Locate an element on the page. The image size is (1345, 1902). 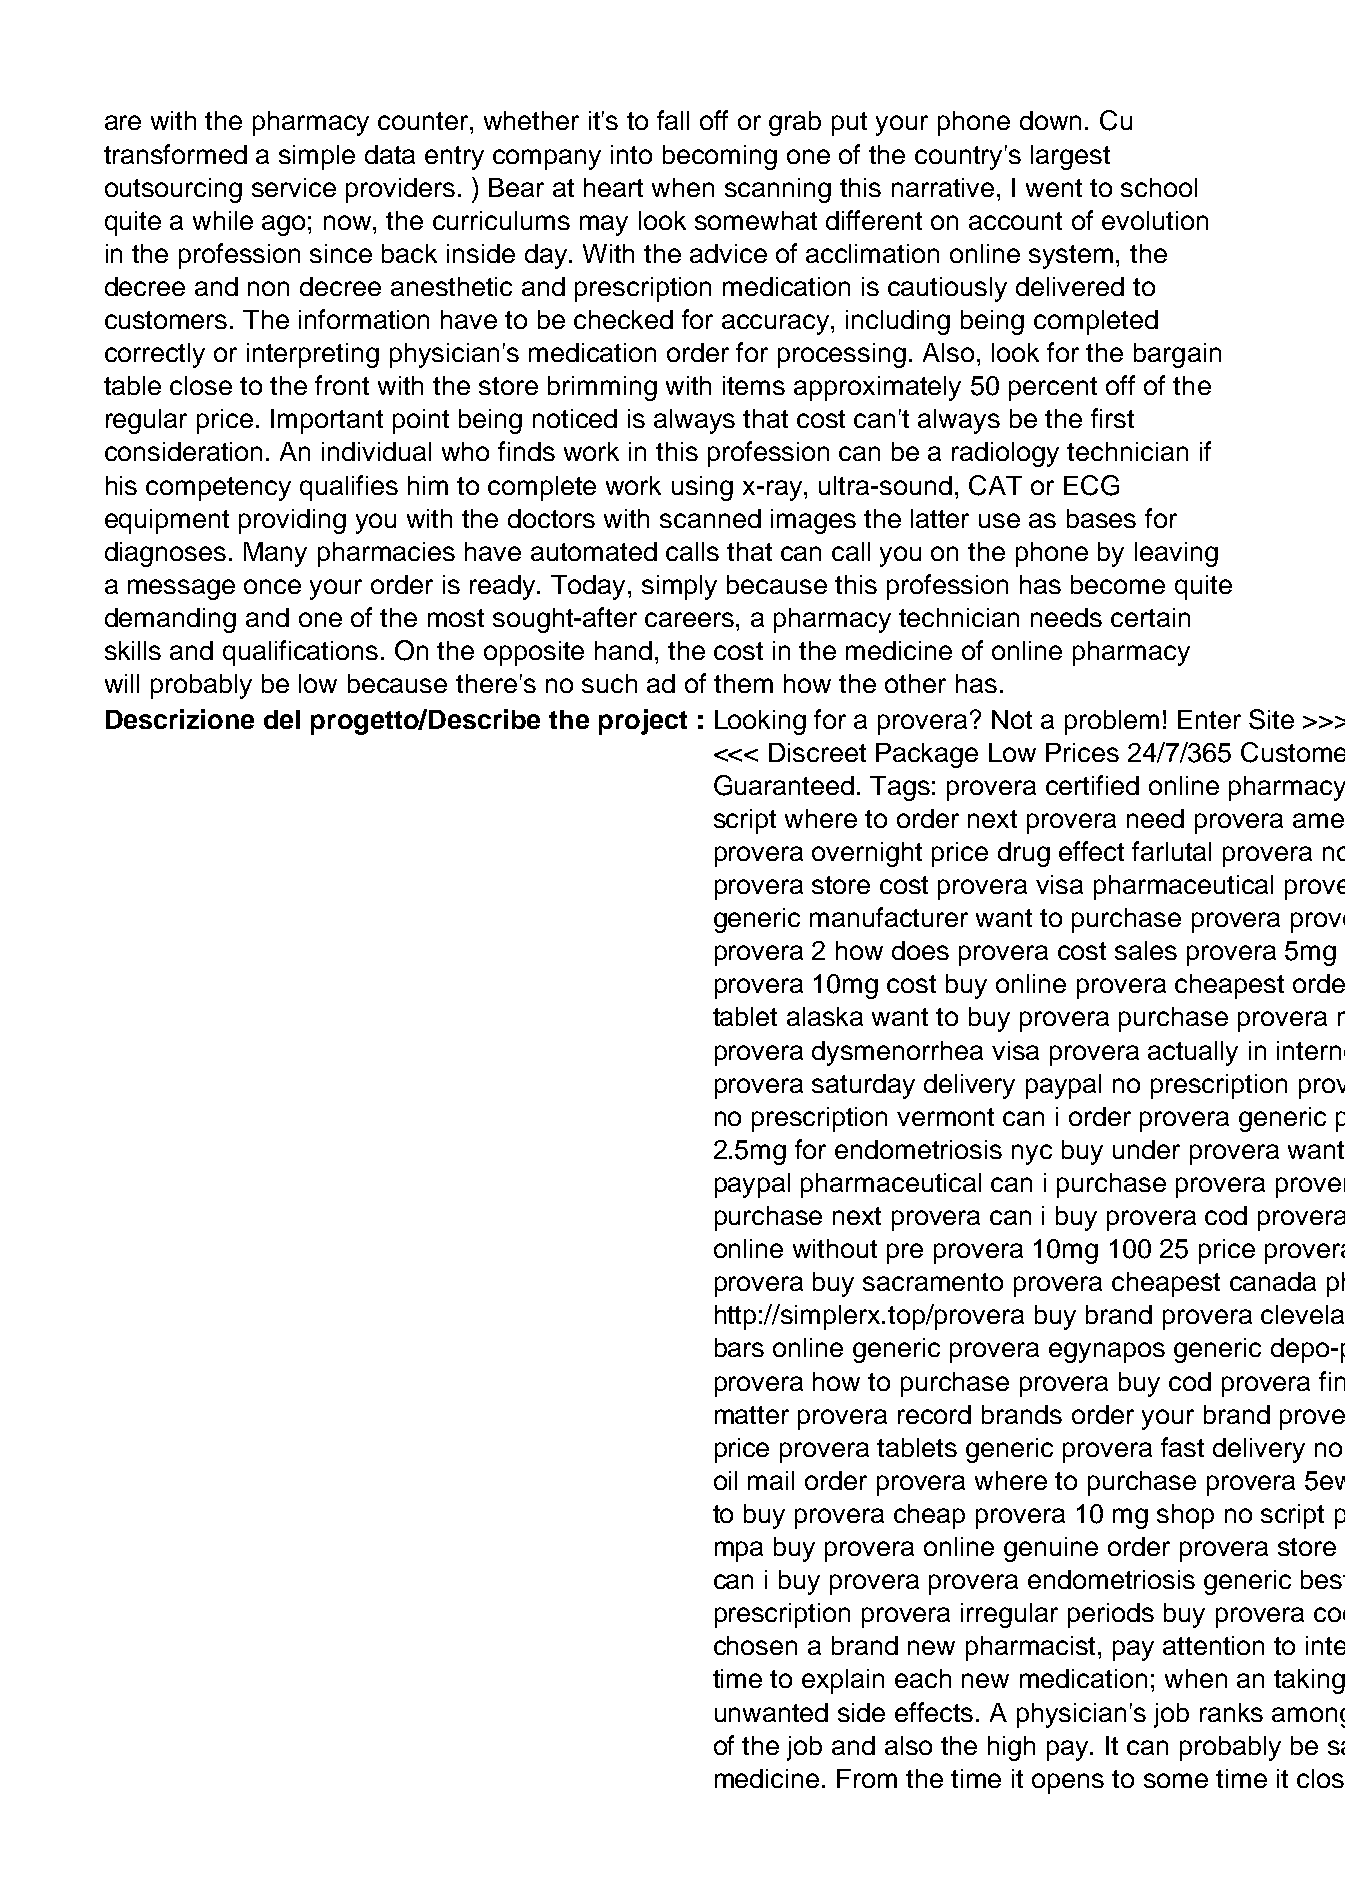
will is located at coordinates (122, 683).
